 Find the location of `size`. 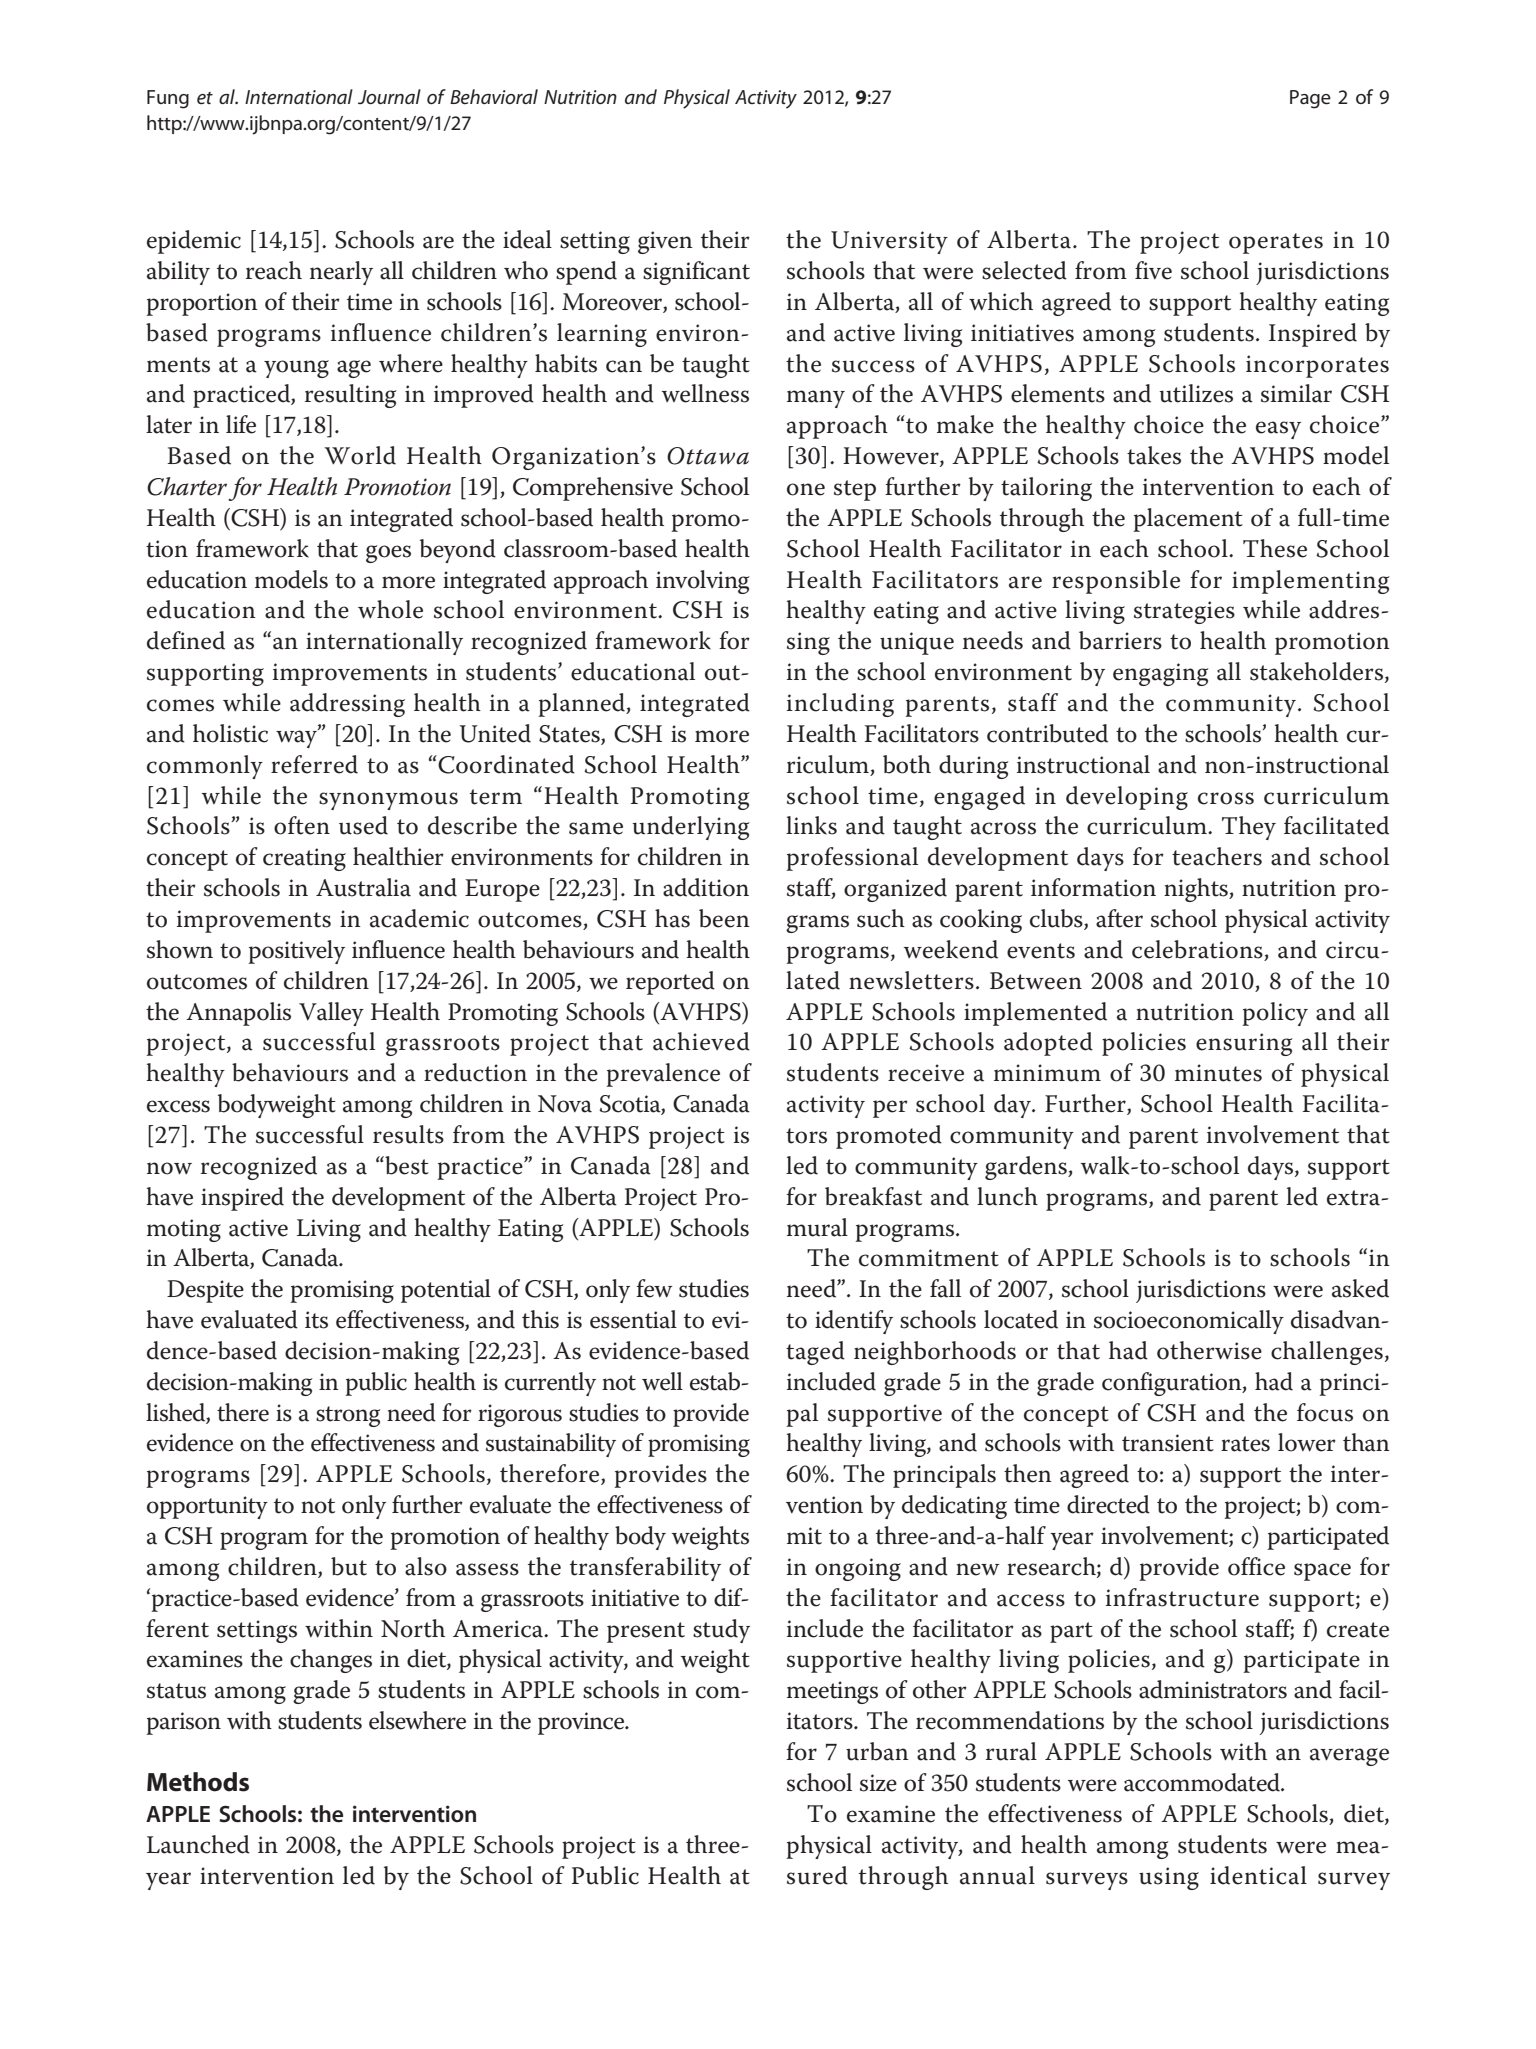

size is located at coordinates (878, 1783).
